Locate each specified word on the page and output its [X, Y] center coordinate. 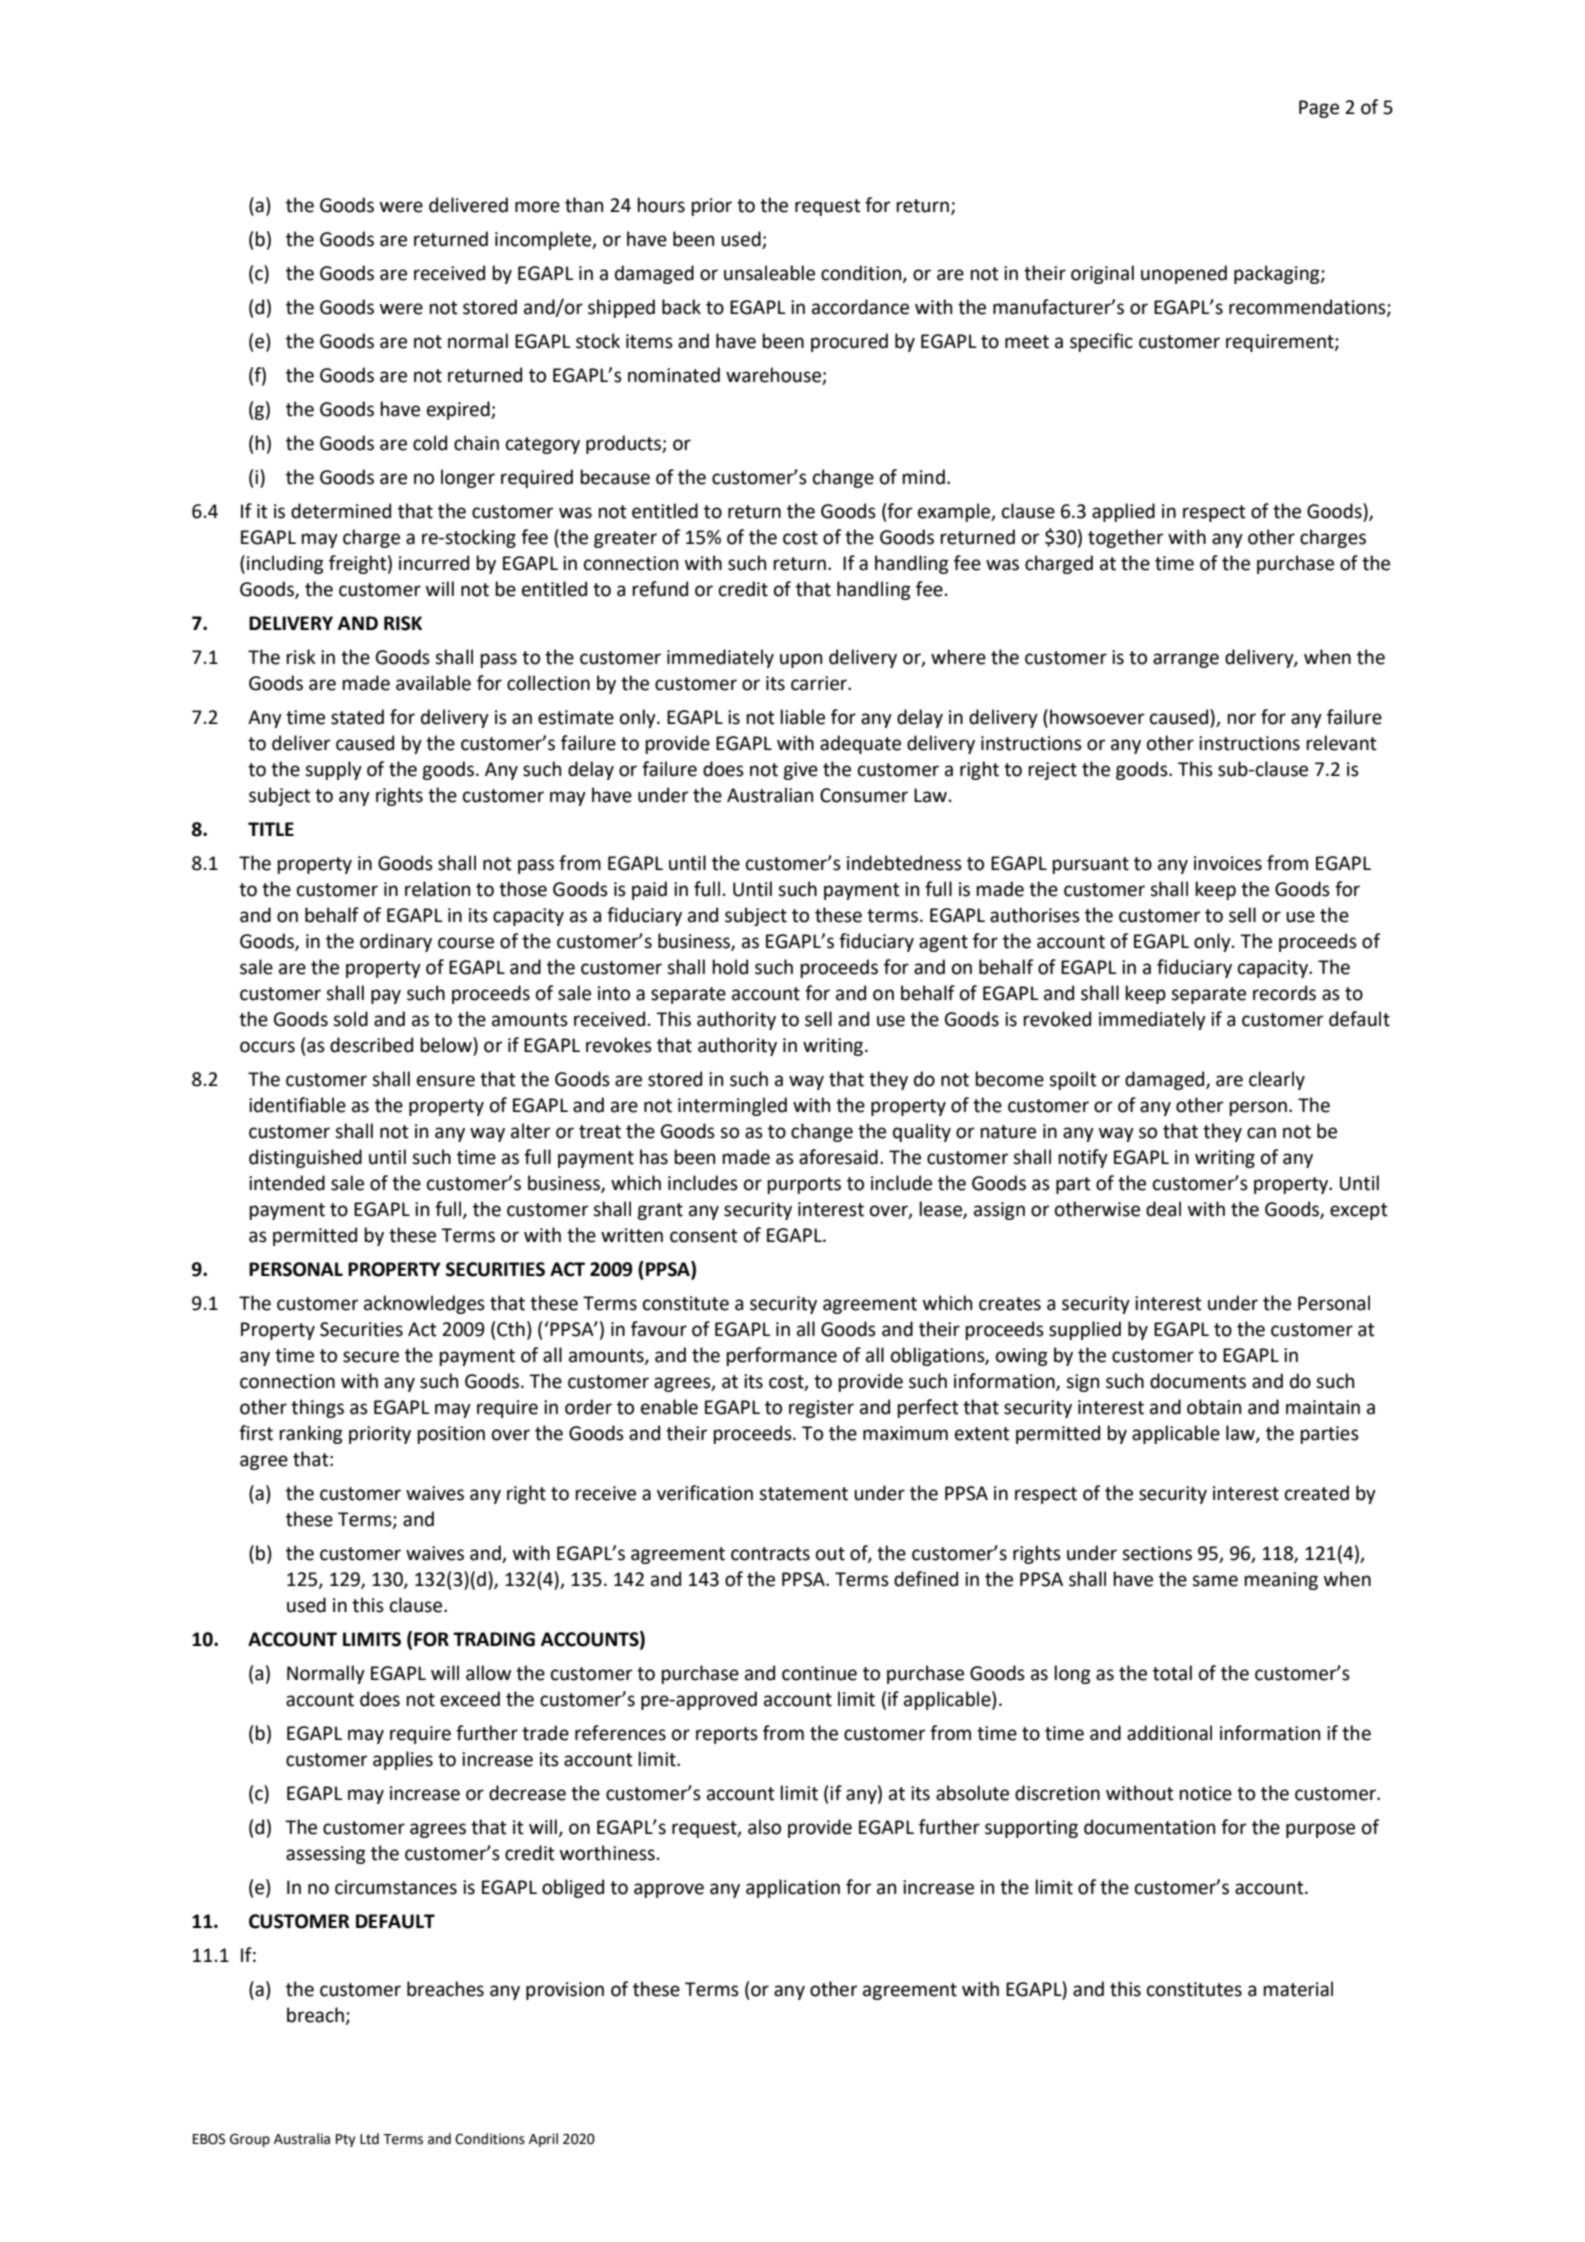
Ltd [369, 2139]
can [1261, 1133]
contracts [770, 1554]
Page [1319, 109]
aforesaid [838, 1157]
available [433, 683]
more [537, 207]
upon [801, 660]
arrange [1186, 660]
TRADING [494, 1639]
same [1215, 1581]
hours [661, 205]
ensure [446, 1081]
